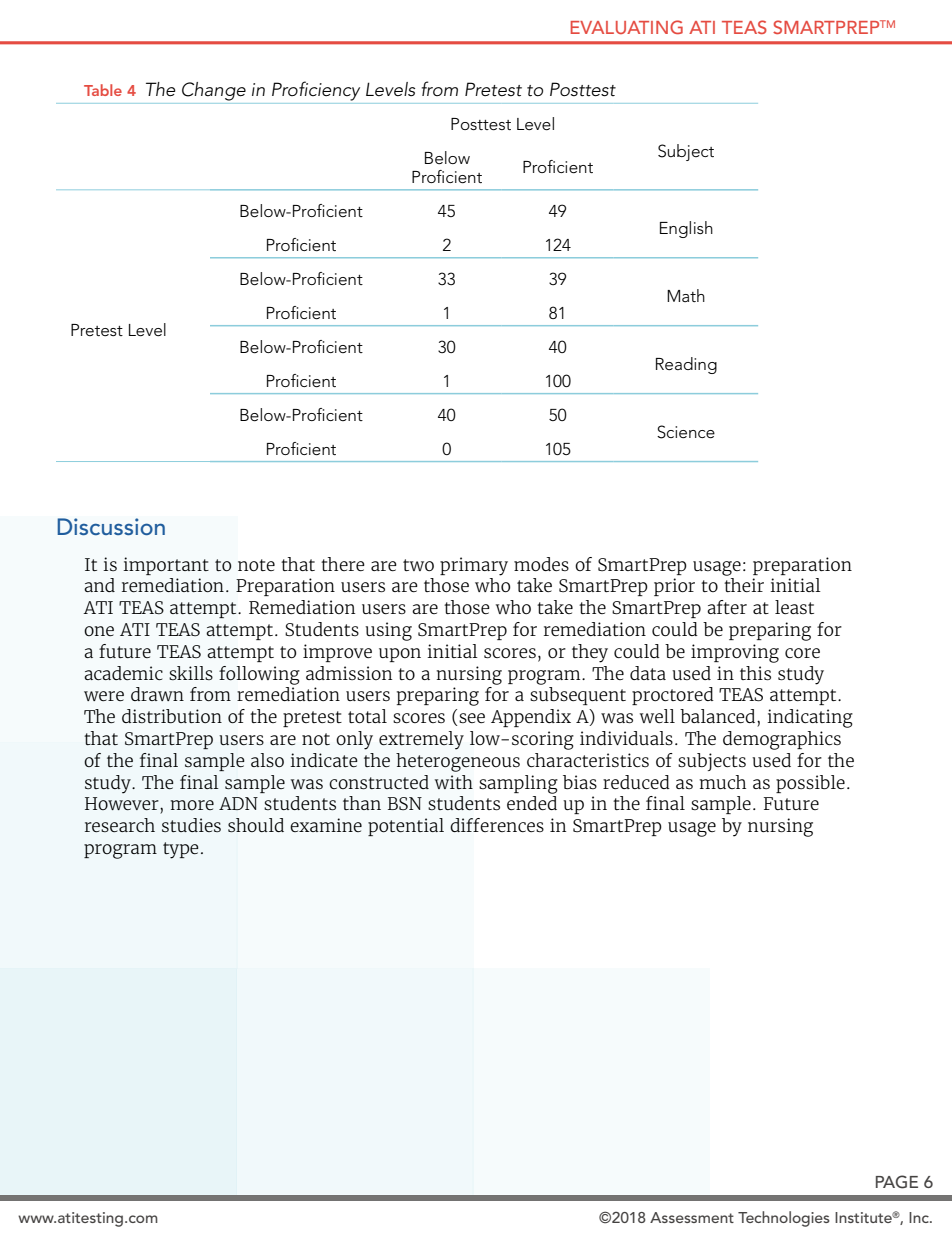  Describe the element at coordinates (181, 850) in the image. I see `type` at that location.
